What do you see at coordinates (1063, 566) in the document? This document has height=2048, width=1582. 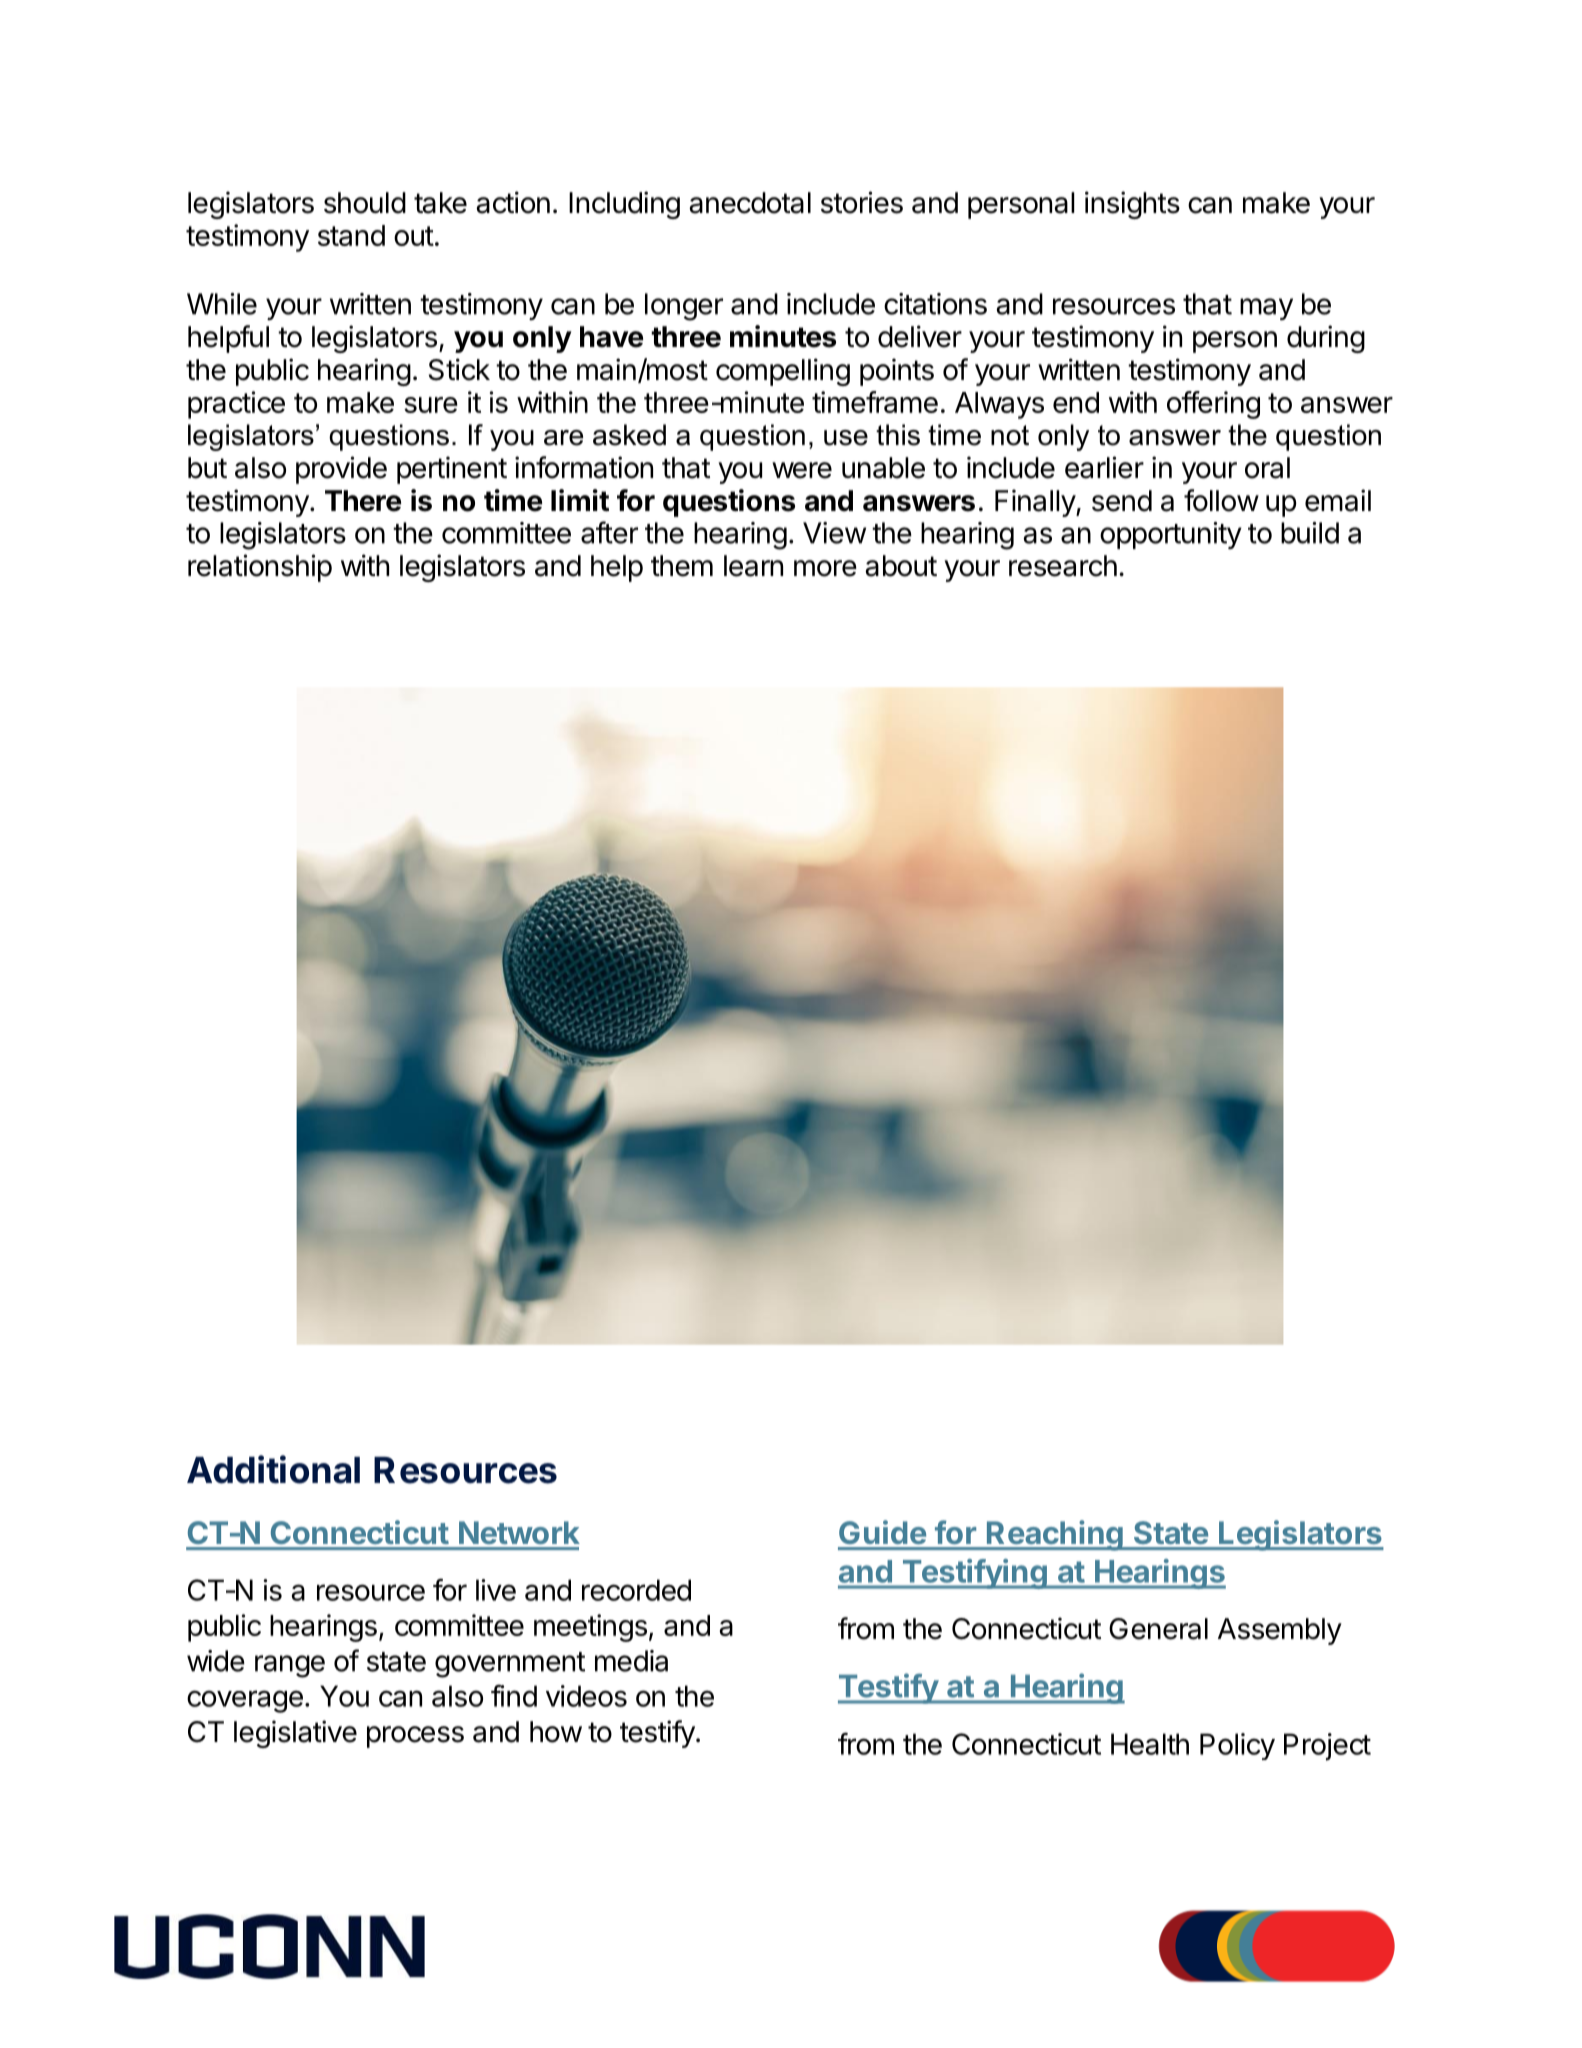 I see `research` at bounding box center [1063, 566].
